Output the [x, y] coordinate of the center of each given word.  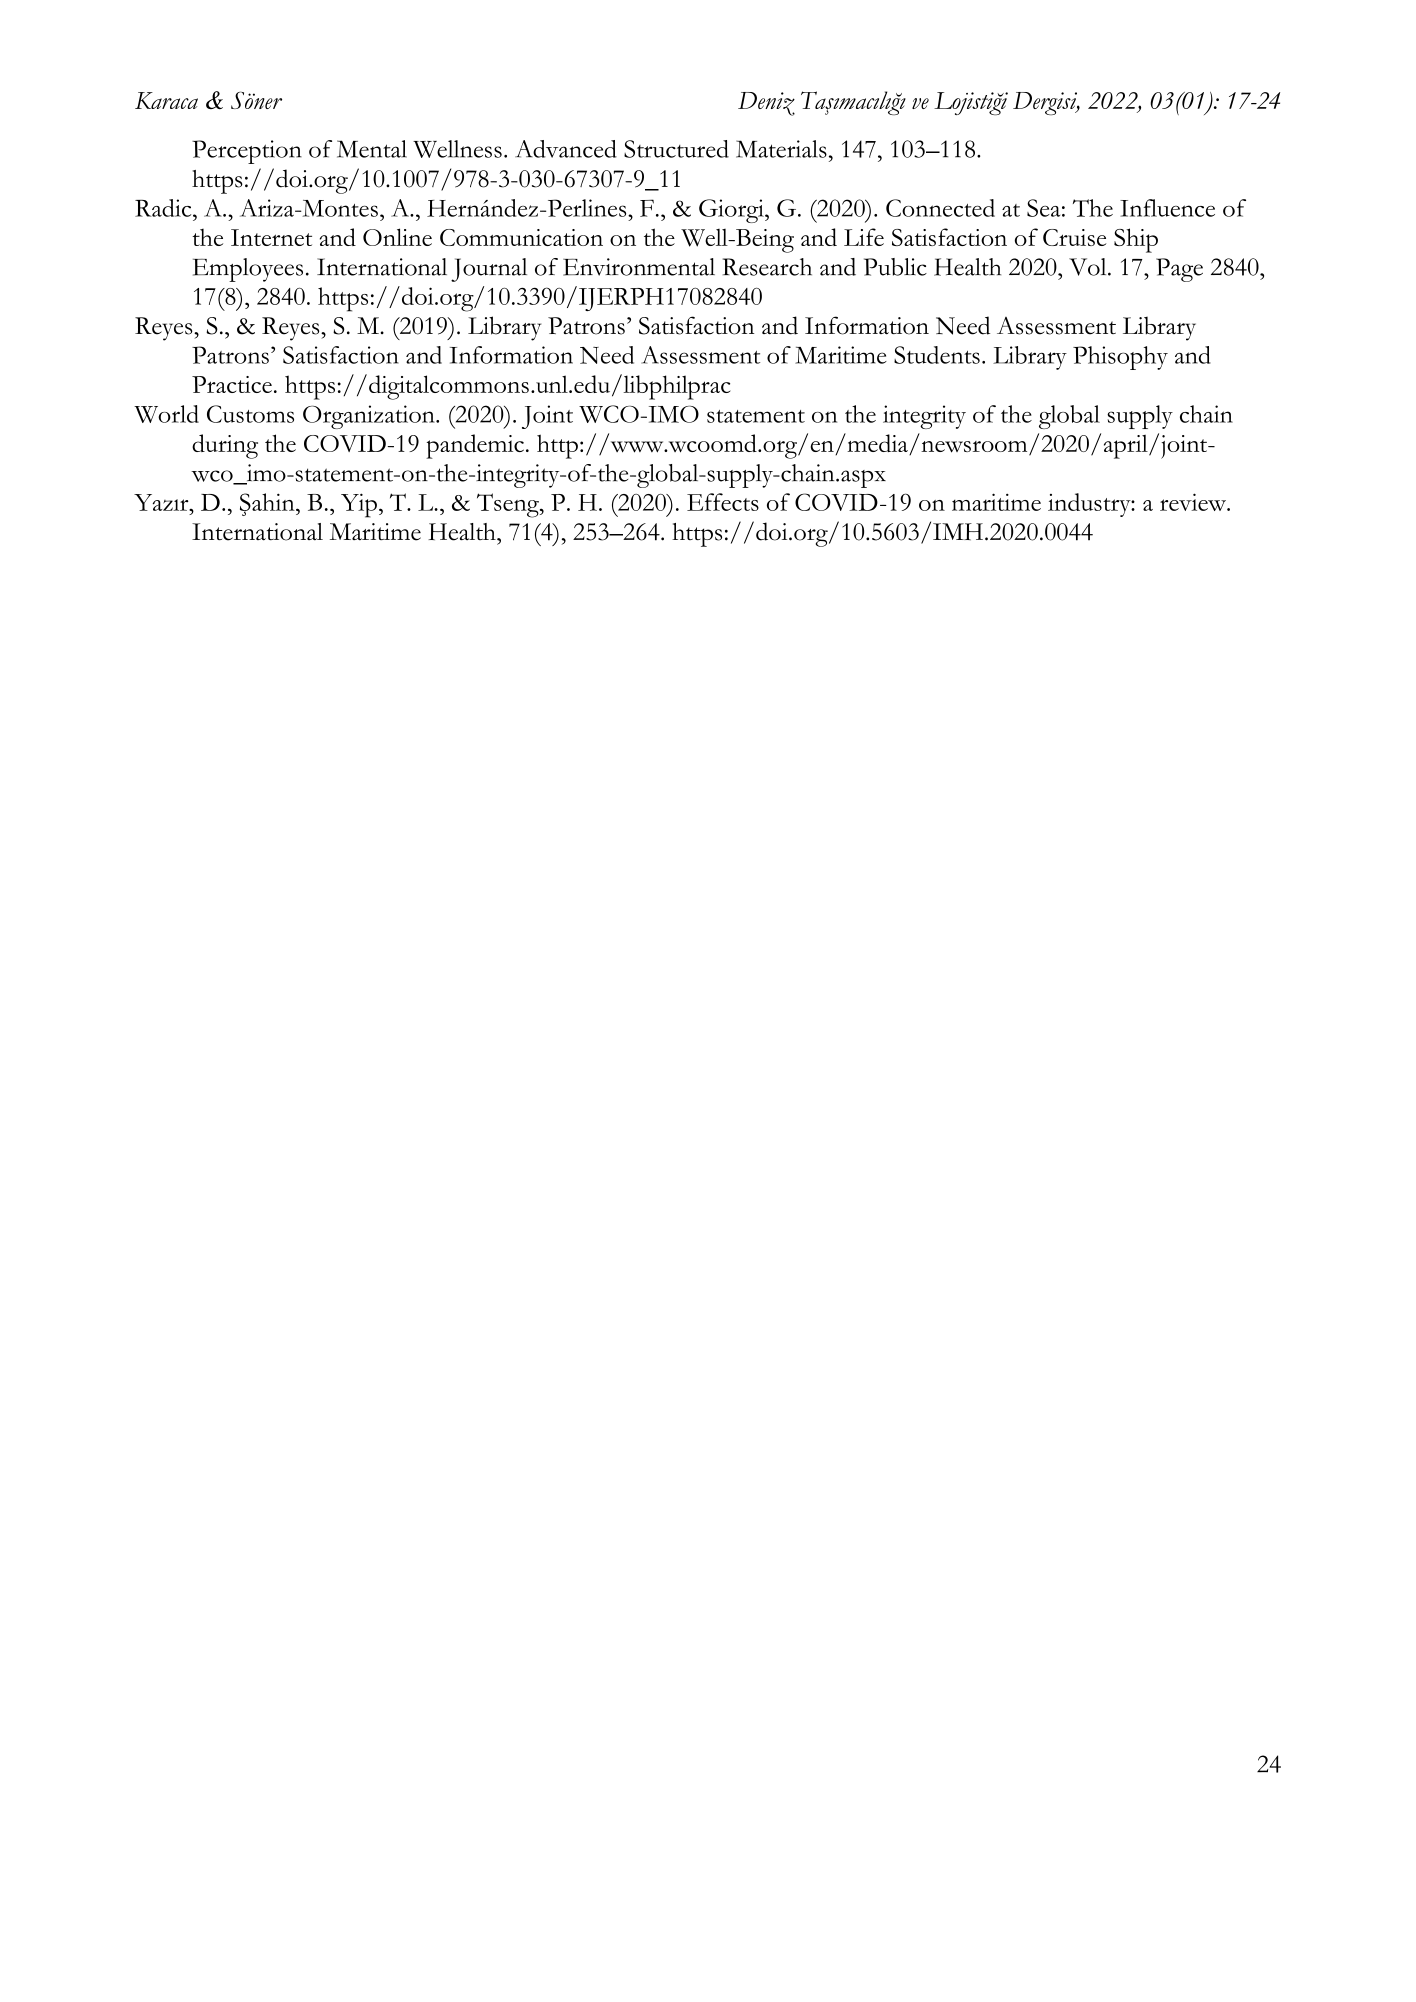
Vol [1089, 267]
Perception [247, 152]
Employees [248, 270]
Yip [359, 505]
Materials [781, 149]
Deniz [766, 104]
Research [767, 267]
